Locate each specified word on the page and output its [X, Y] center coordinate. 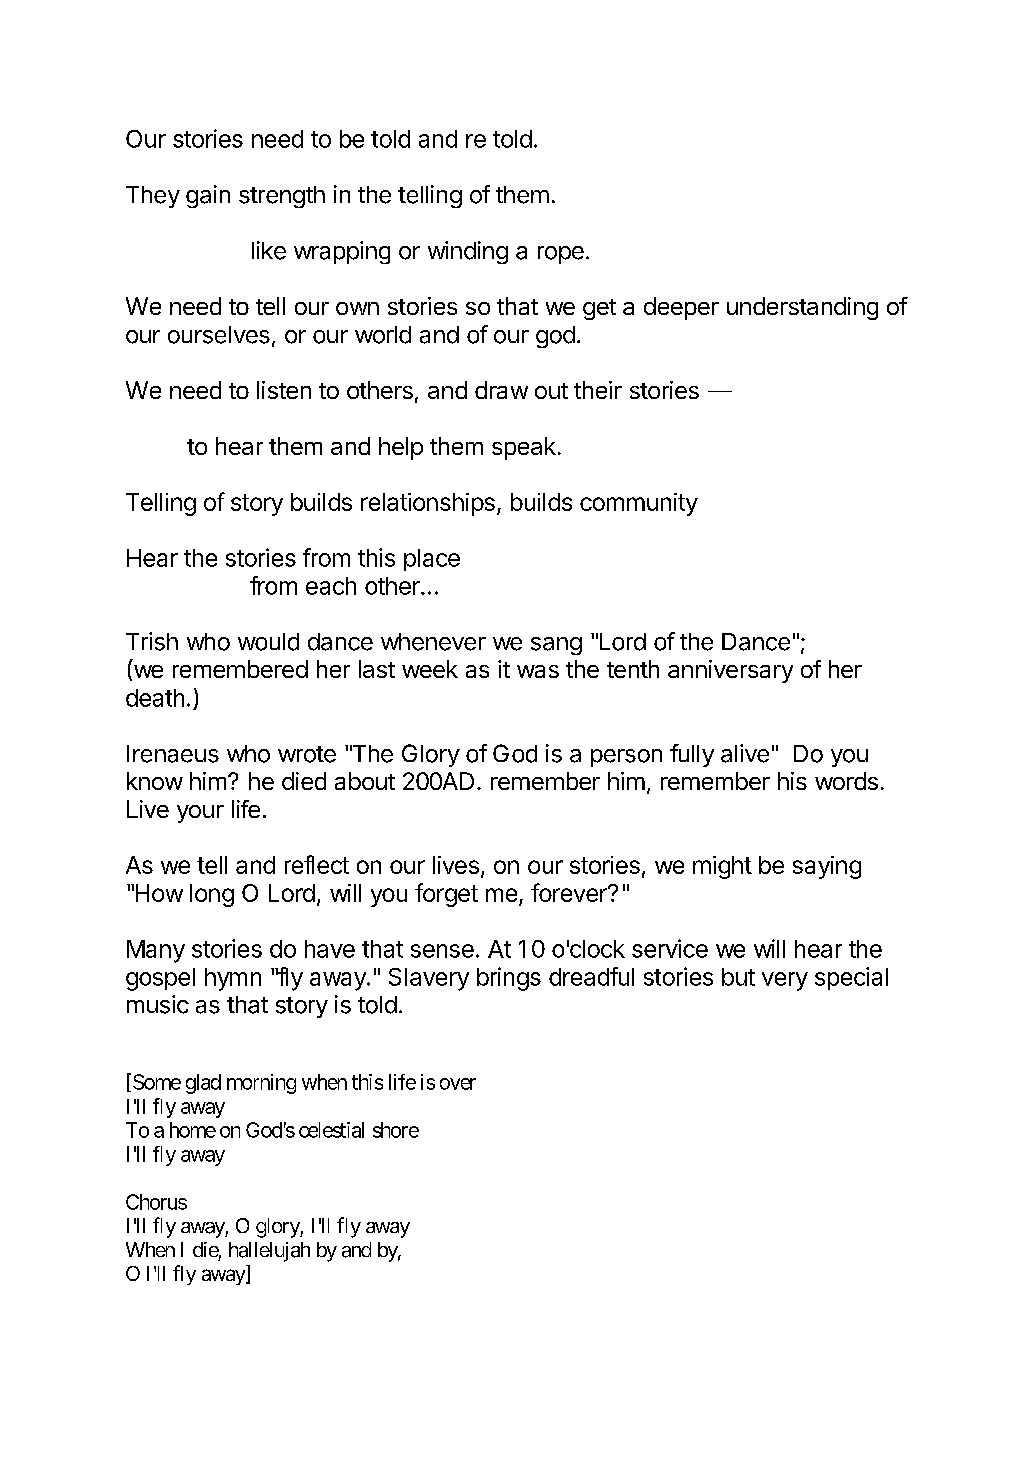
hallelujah [269, 1252]
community [639, 504]
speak [524, 448]
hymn [233, 979]
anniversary [730, 671]
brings [509, 979]
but [738, 977]
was [538, 671]
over [458, 1084]
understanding [802, 308]
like [269, 250]
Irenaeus [173, 754]
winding [468, 252]
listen [284, 390]
